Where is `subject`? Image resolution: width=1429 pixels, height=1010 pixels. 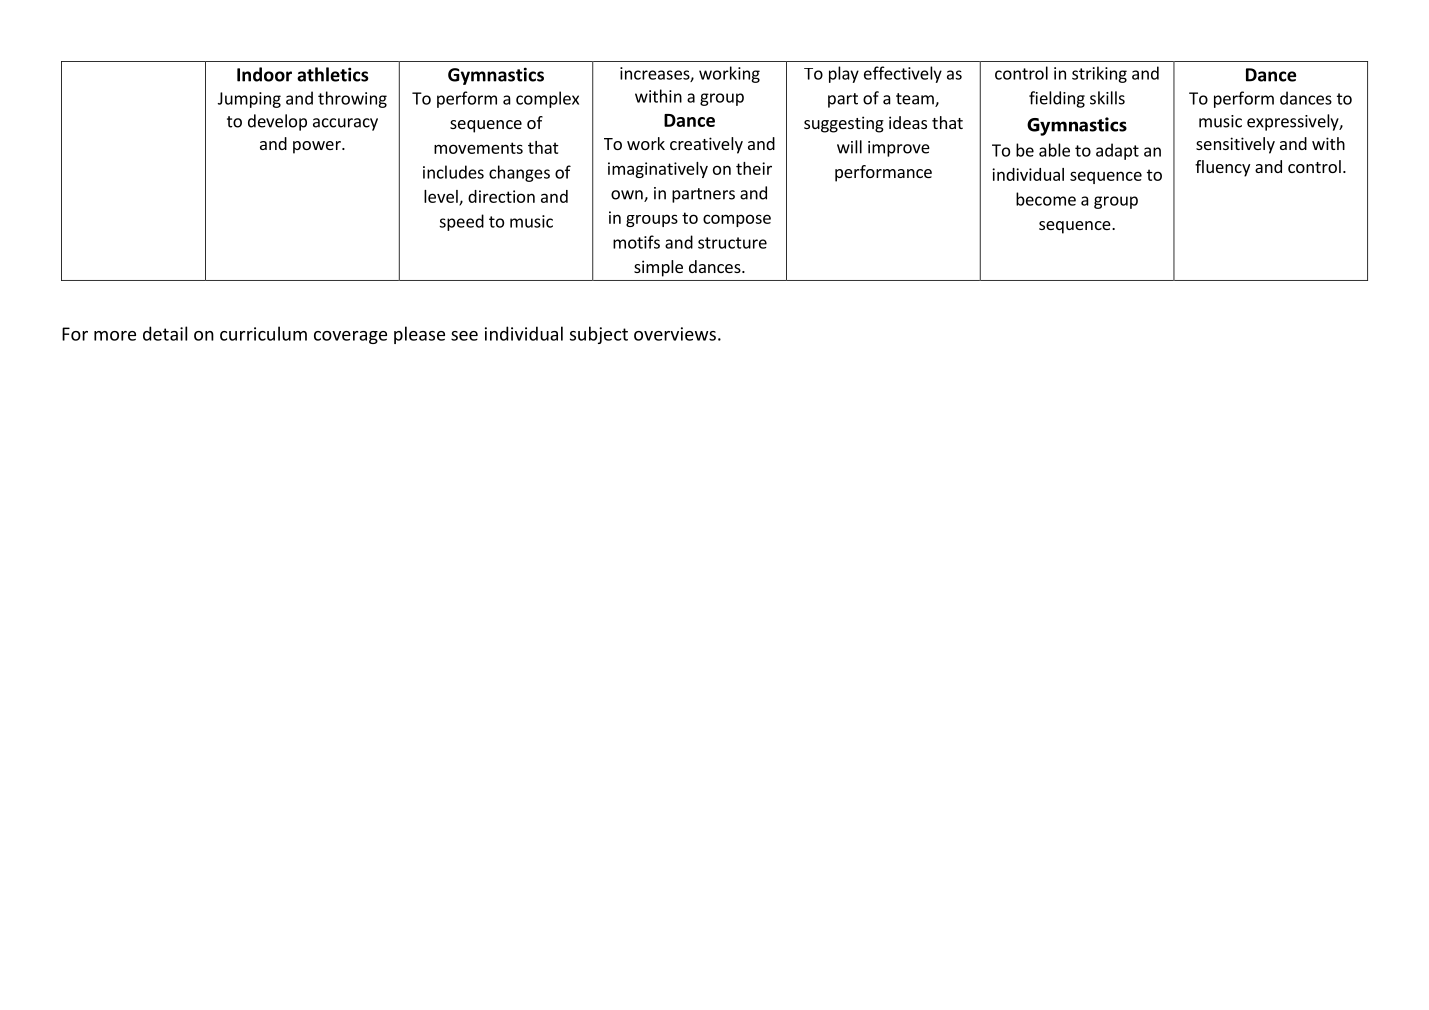 subject is located at coordinates (599, 335).
